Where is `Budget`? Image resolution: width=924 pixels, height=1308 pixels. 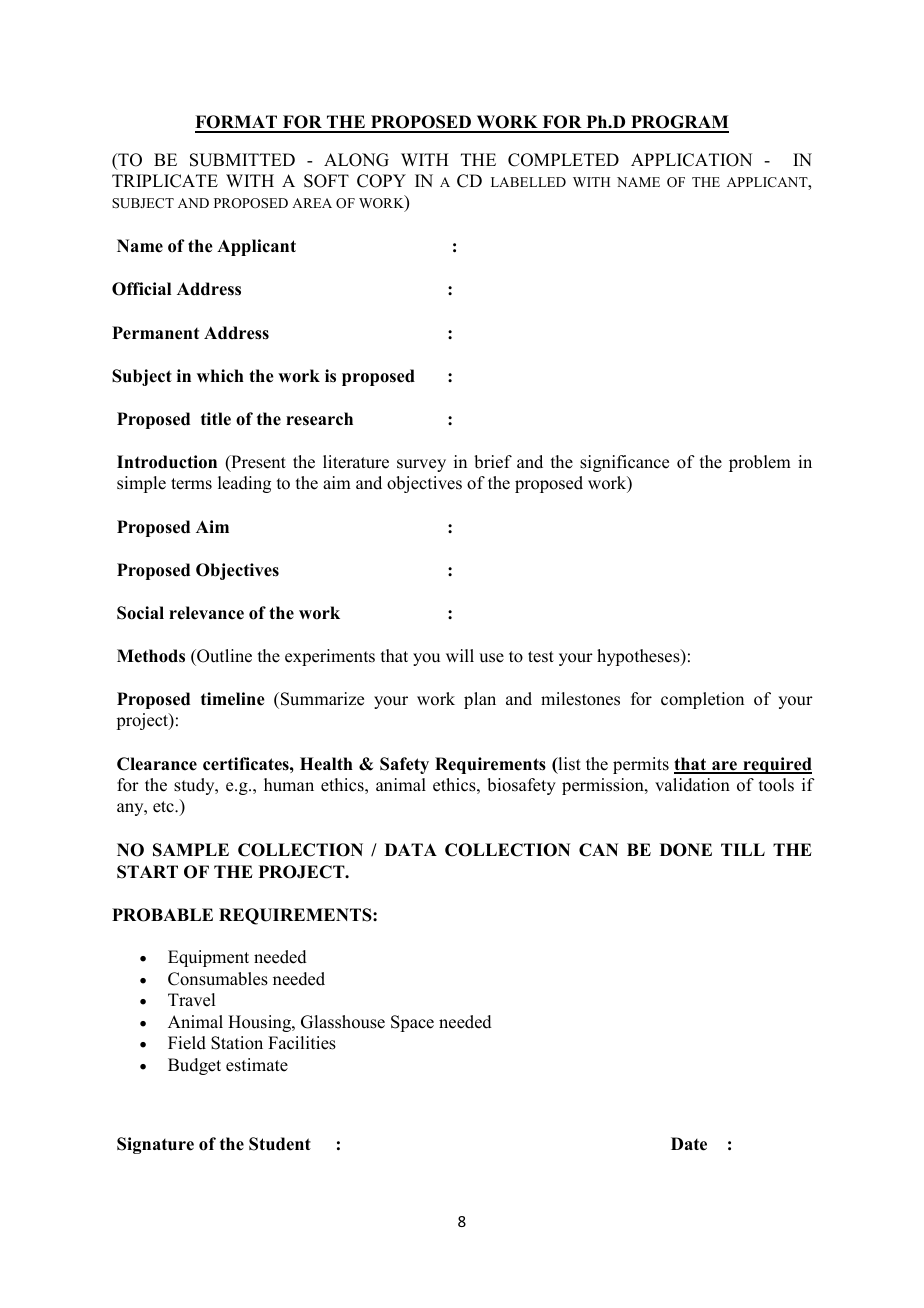 Budget is located at coordinates (194, 1066).
